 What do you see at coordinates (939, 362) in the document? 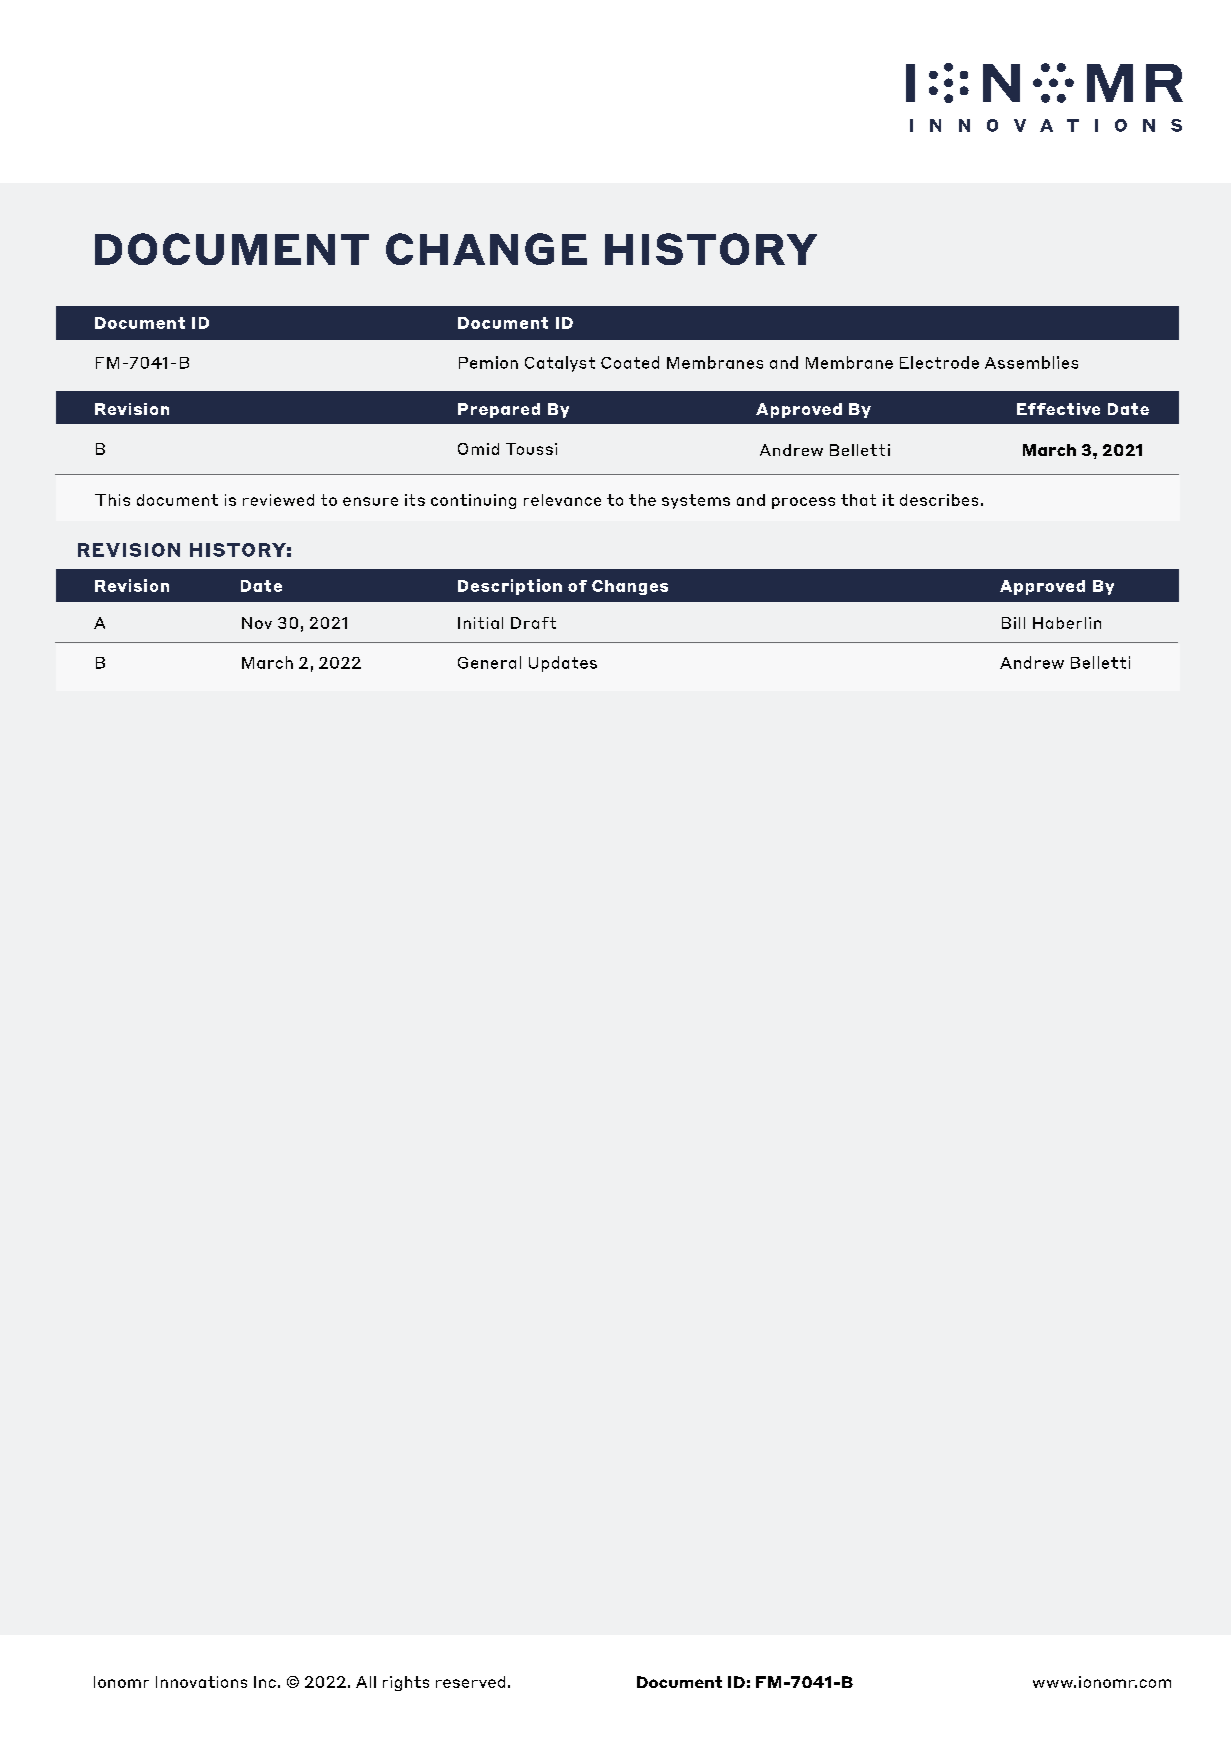
I see `Electrode` at bounding box center [939, 362].
